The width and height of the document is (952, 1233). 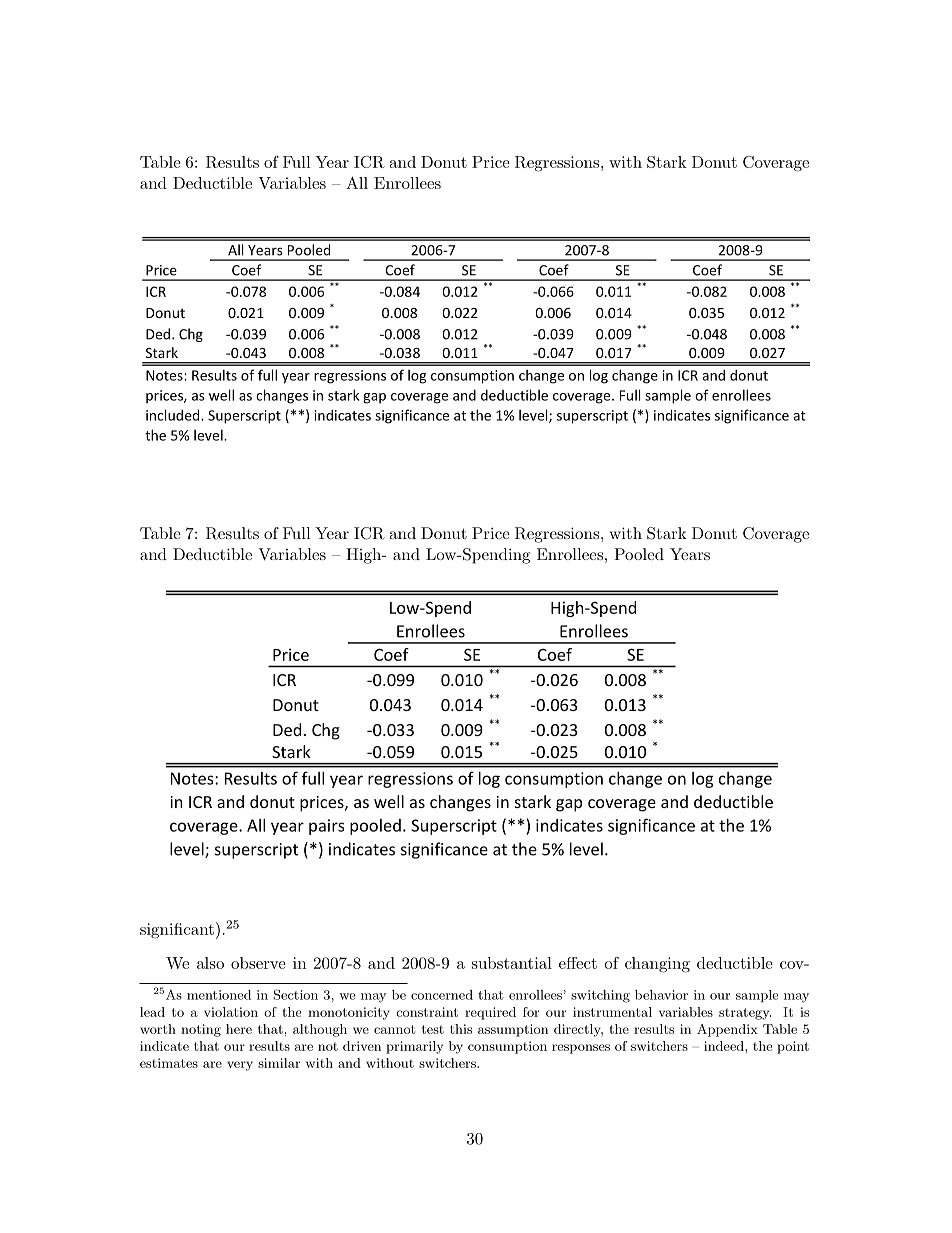 What do you see at coordinates (512, 963) in the document?
I see `substantial` at bounding box center [512, 963].
